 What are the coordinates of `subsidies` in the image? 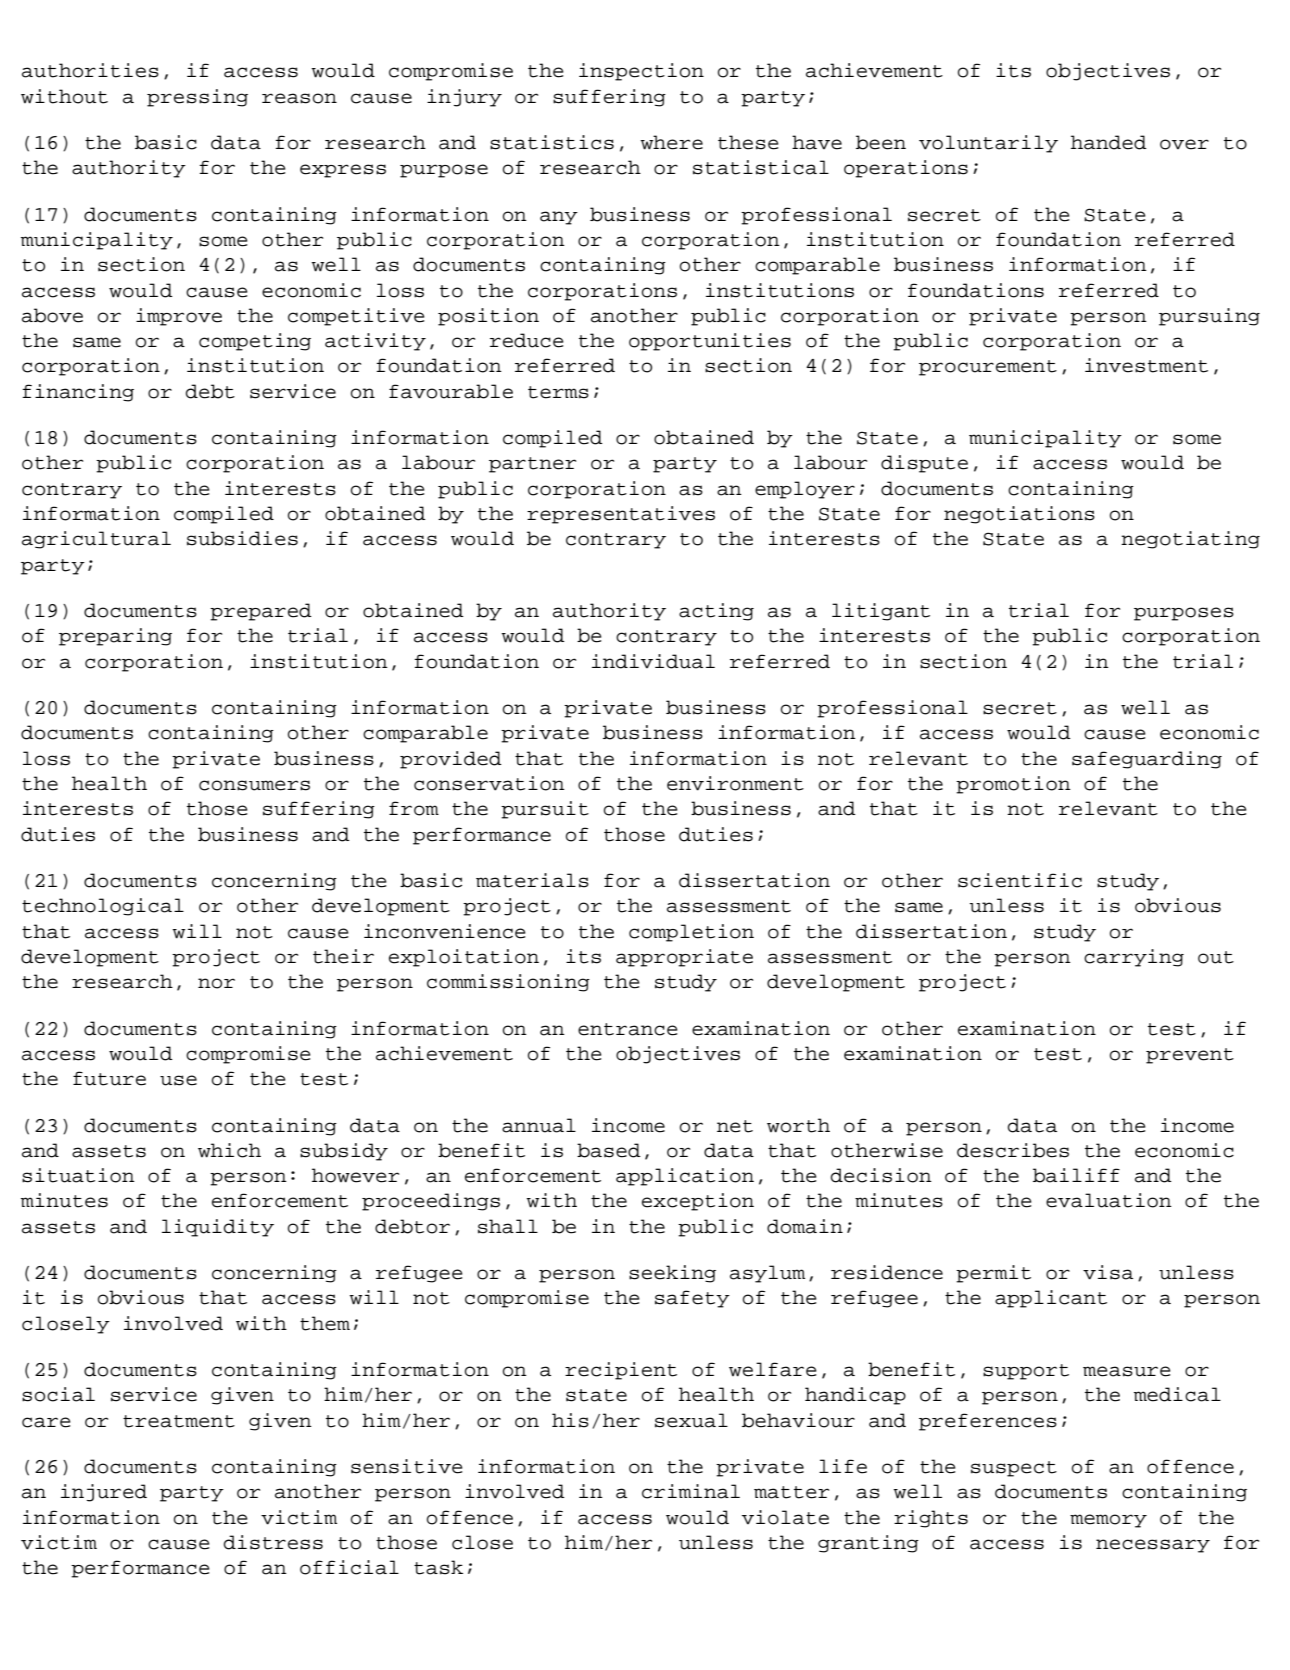 It's located at (242, 538).
